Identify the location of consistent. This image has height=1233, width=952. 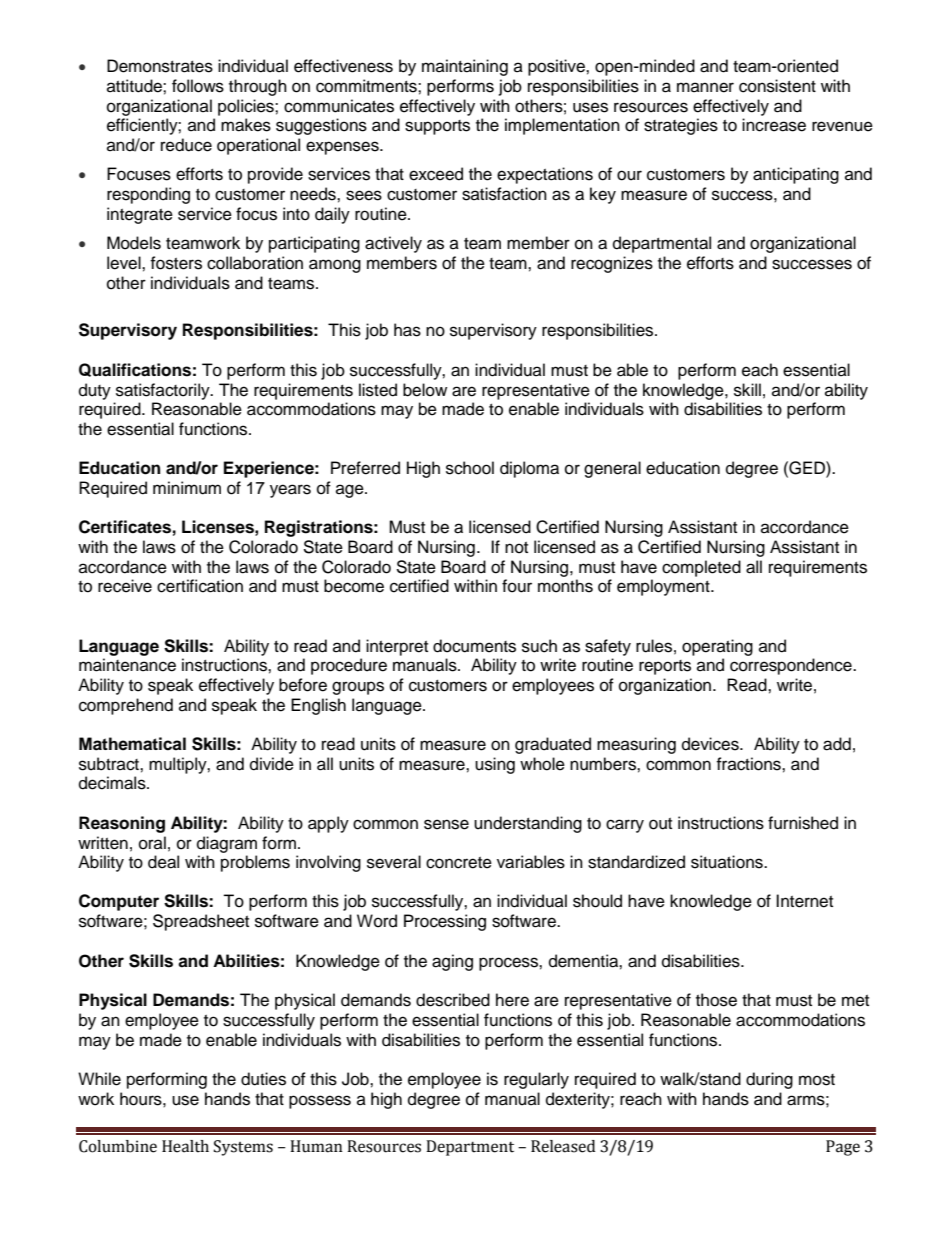
(777, 86).
